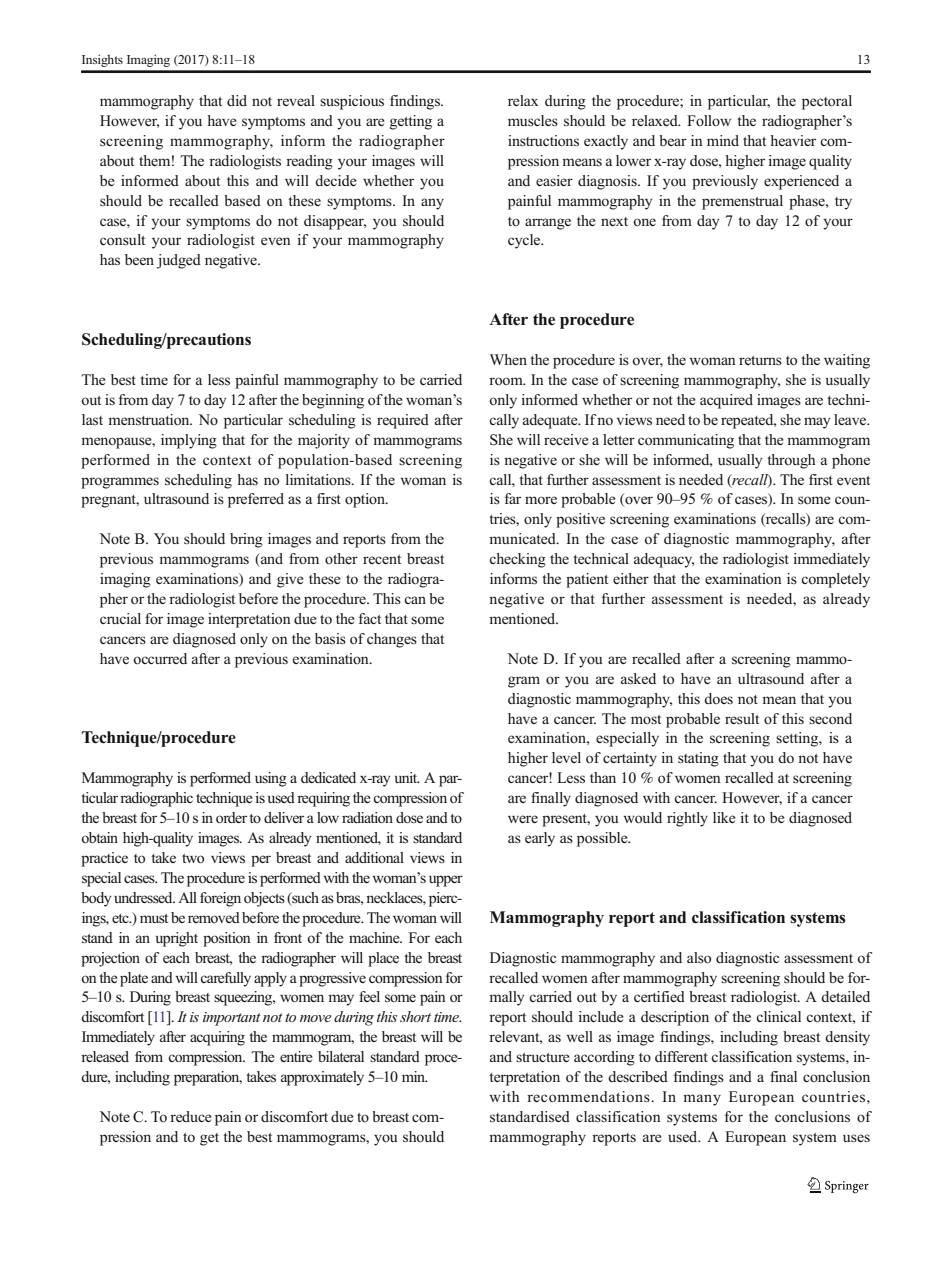  What do you see at coordinates (835, 580) in the document?
I see `completely` at bounding box center [835, 580].
